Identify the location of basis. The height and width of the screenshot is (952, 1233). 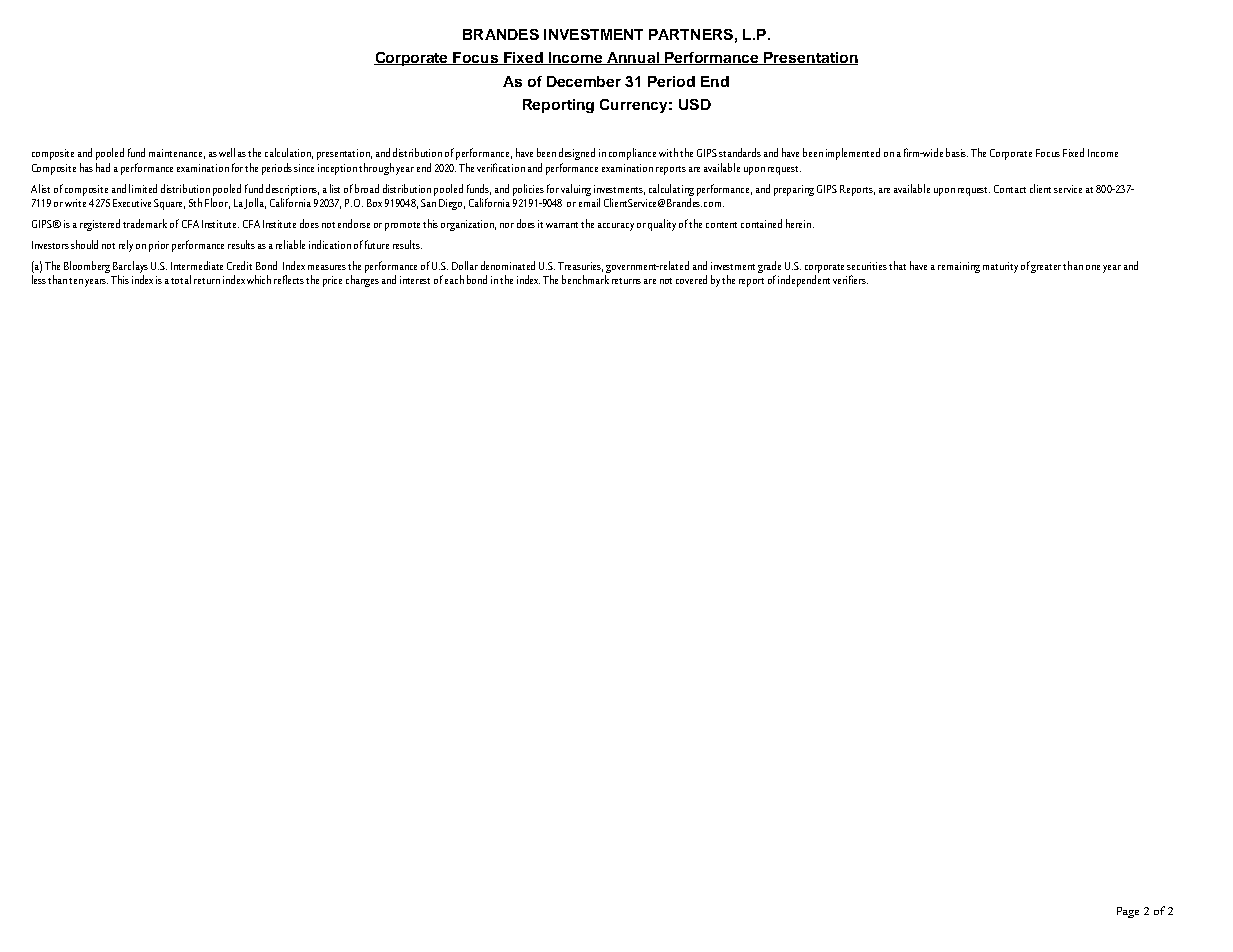
(957, 152).
